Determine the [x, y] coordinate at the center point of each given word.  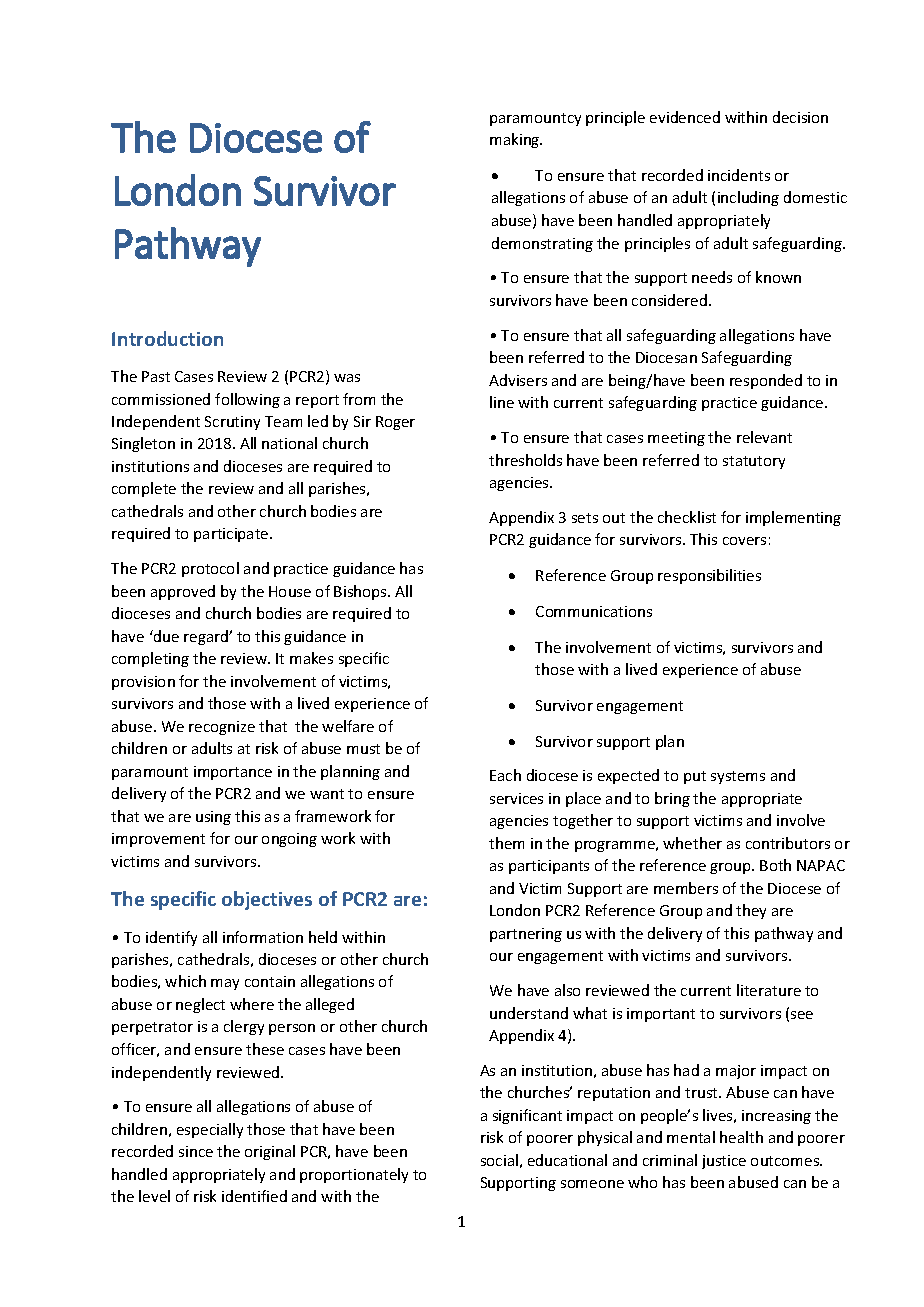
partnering [526, 935]
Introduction [167, 338]
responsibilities [709, 576]
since [196, 1151]
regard [207, 637]
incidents [739, 175]
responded [766, 381]
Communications [594, 611]
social [499, 1160]
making [516, 140]
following [247, 400]
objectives [267, 900]
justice [724, 1162]
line [502, 402]
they [751, 911]
